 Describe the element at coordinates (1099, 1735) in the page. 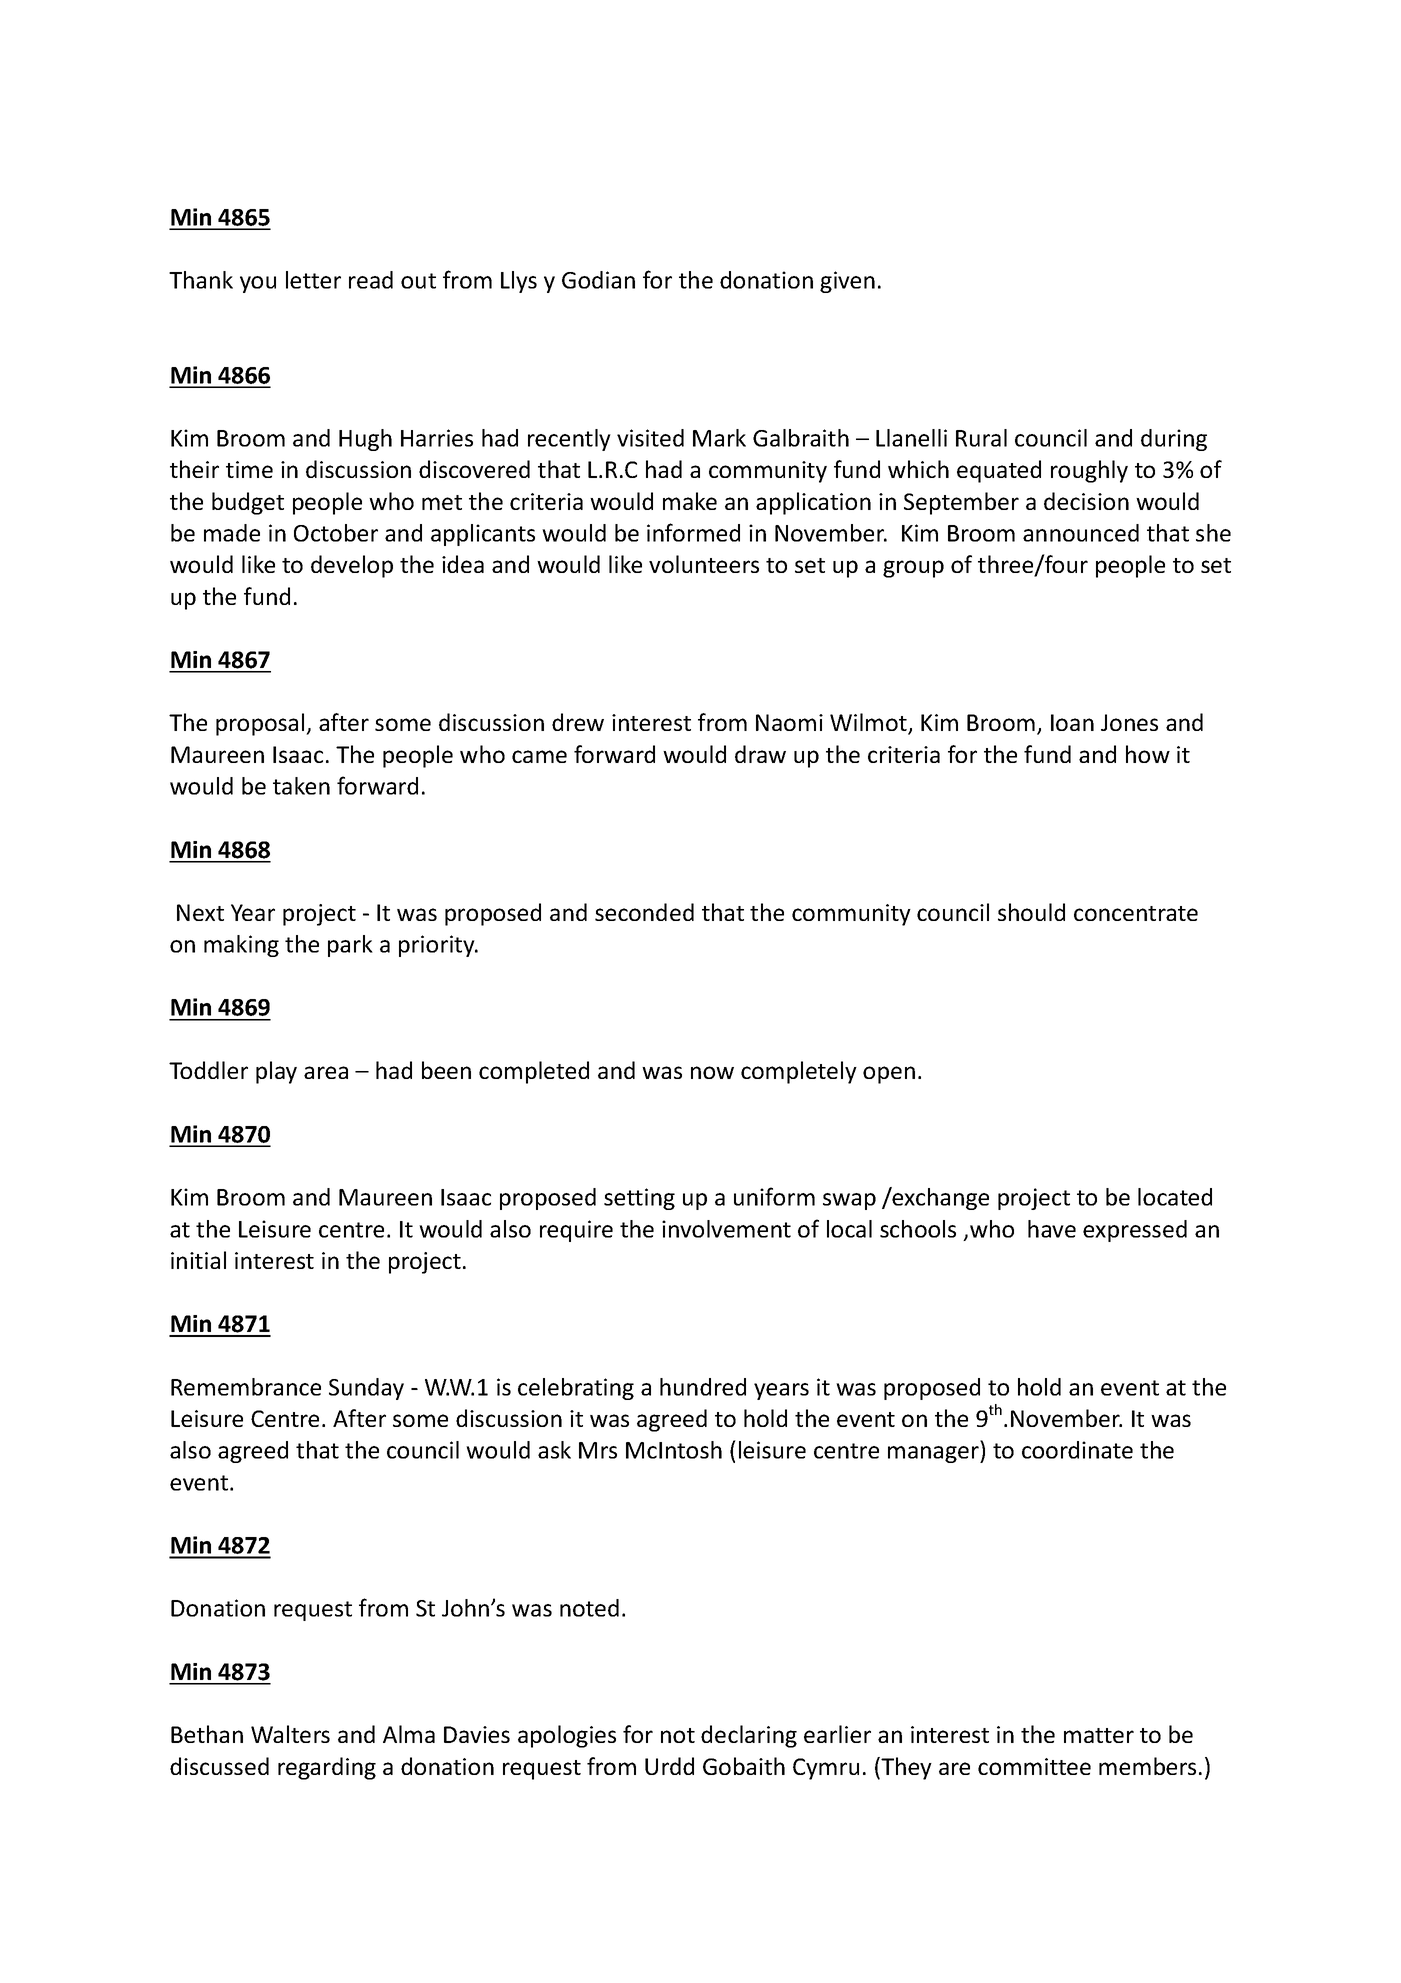

I see `matter` at that location.
